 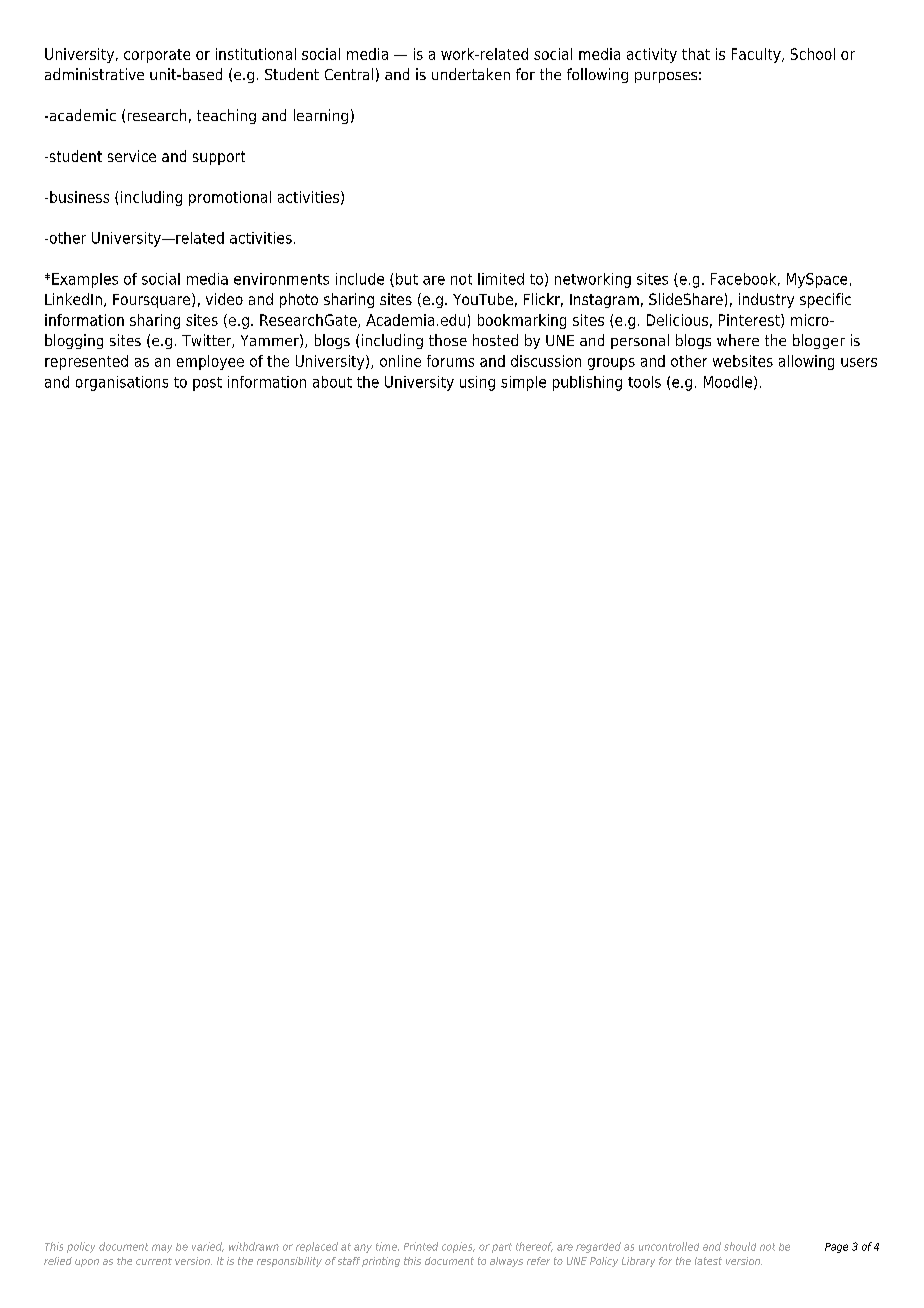 What do you see at coordinates (154, 1261) in the screenshot?
I see `current` at bounding box center [154, 1261].
